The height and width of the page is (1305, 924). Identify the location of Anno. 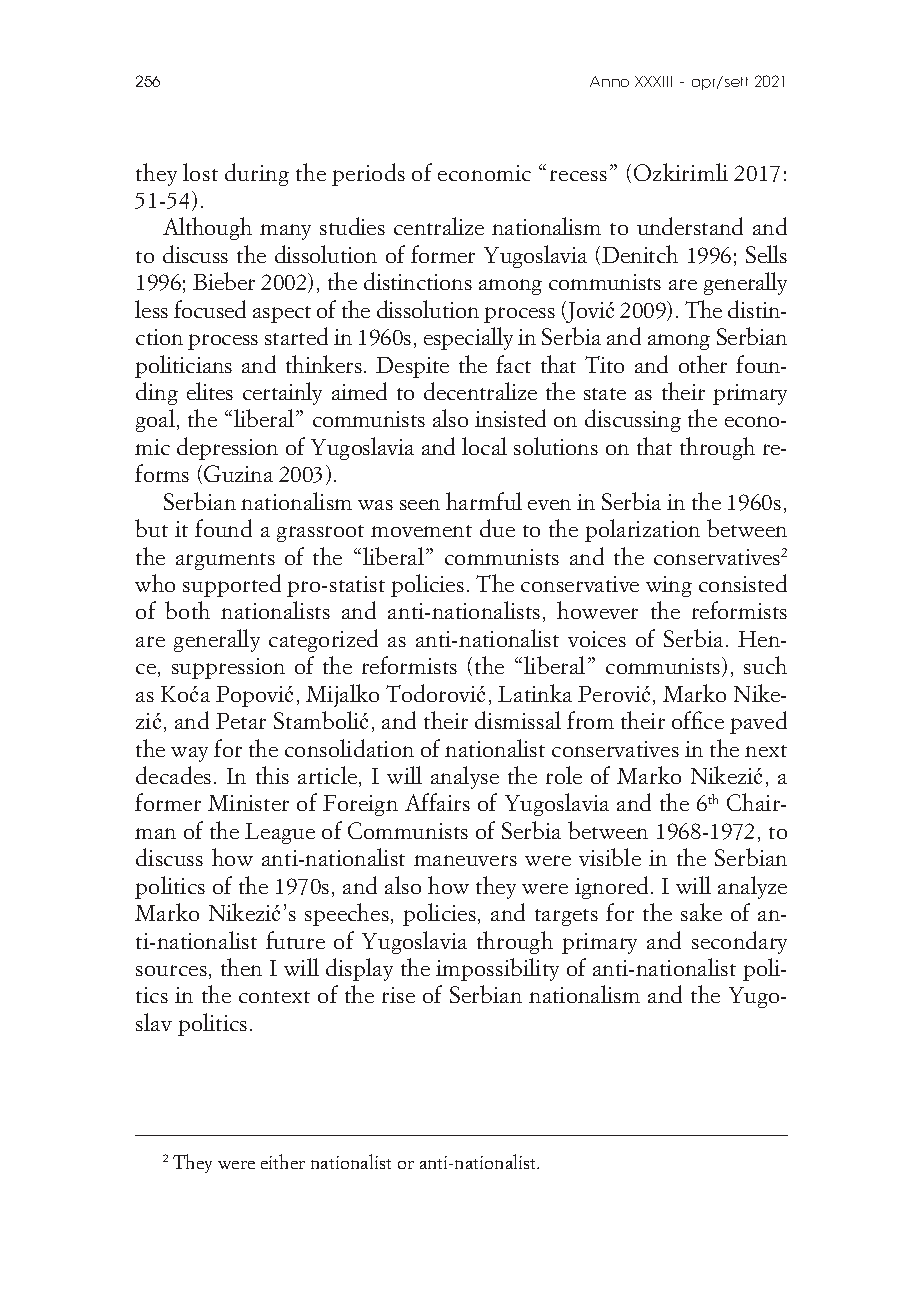
(609, 81).
